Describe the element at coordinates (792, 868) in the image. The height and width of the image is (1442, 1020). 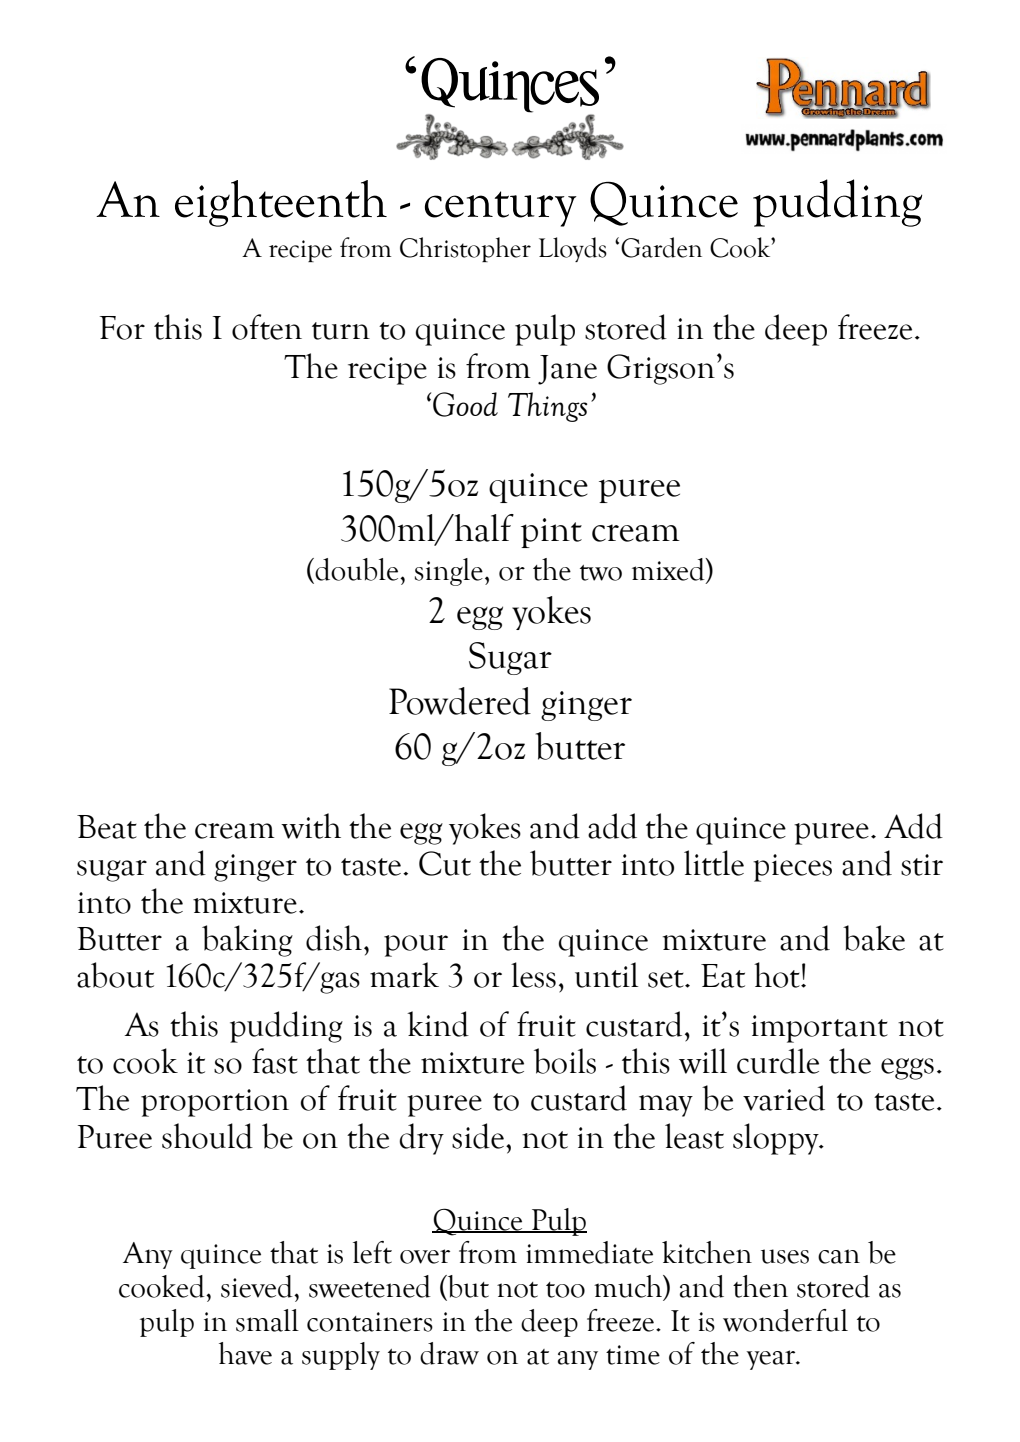
I see `pieces` at that location.
